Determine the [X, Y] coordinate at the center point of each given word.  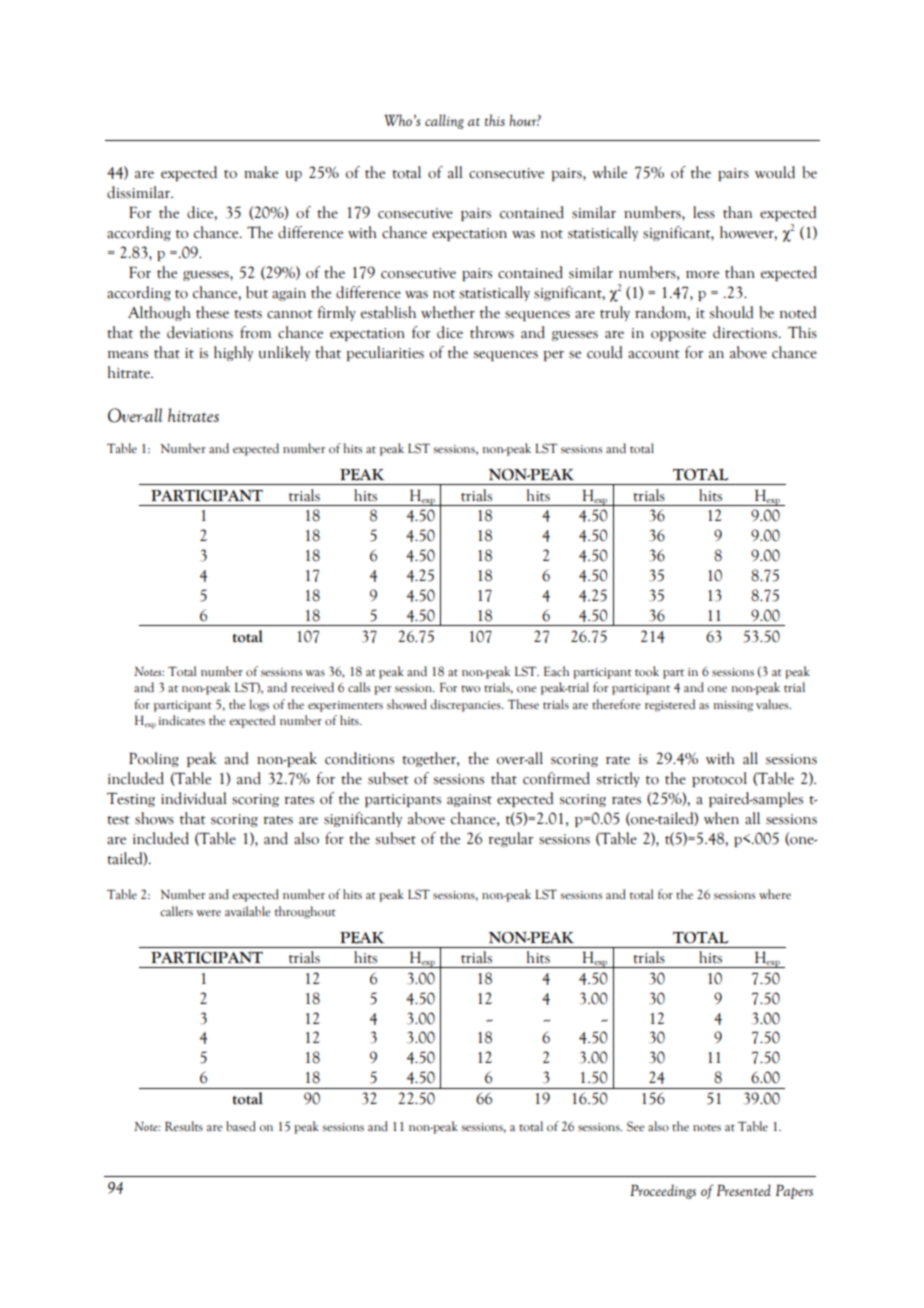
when [721, 818]
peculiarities [385, 353]
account [654, 354]
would [775, 172]
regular [511, 839]
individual [194, 798]
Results [184, 1126]
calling [444, 121]
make [261, 172]
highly [233, 353]
